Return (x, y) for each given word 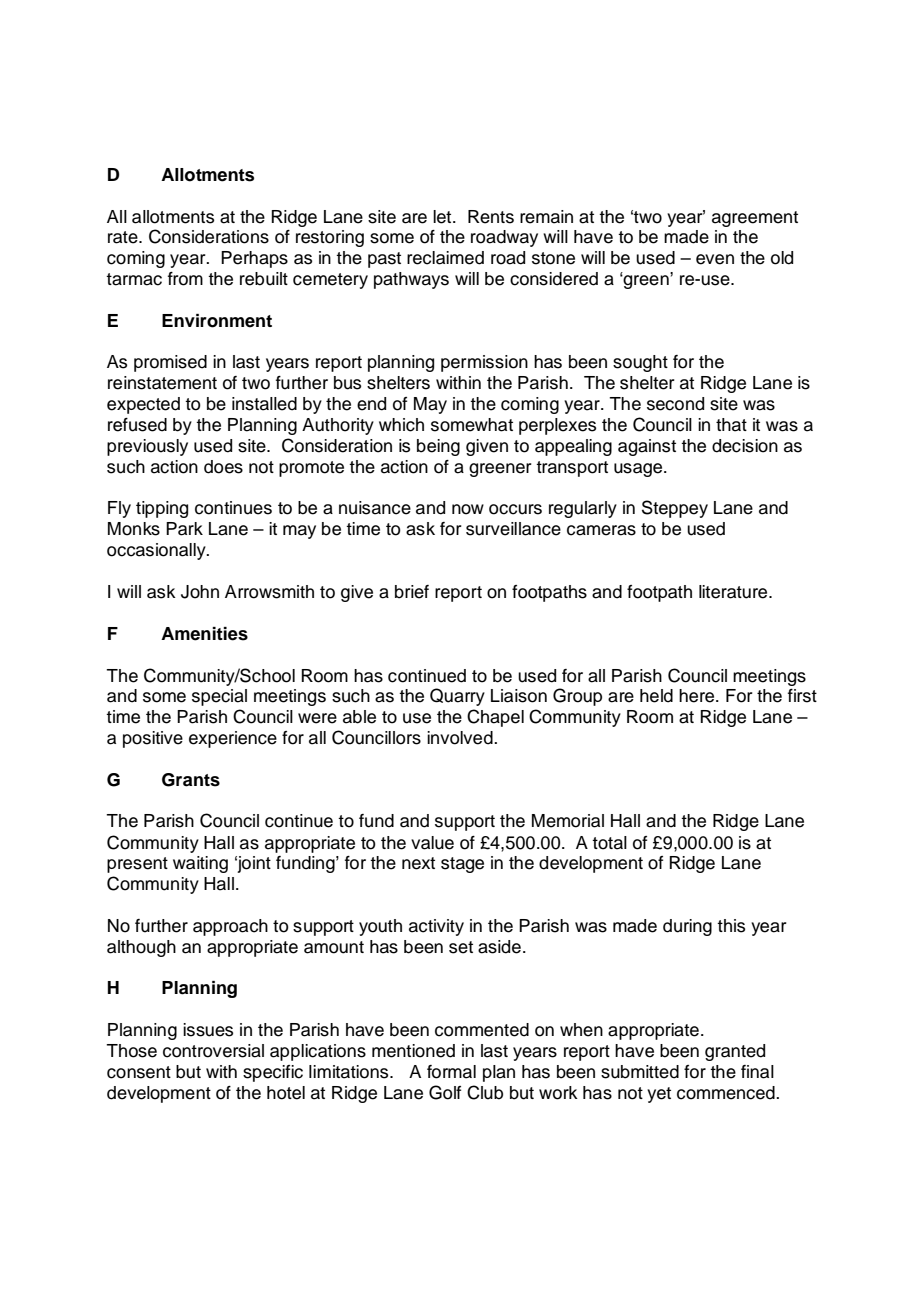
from (185, 279)
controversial (213, 1051)
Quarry (457, 697)
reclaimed (445, 258)
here (698, 696)
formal (451, 1072)
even (715, 259)
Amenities (204, 634)
